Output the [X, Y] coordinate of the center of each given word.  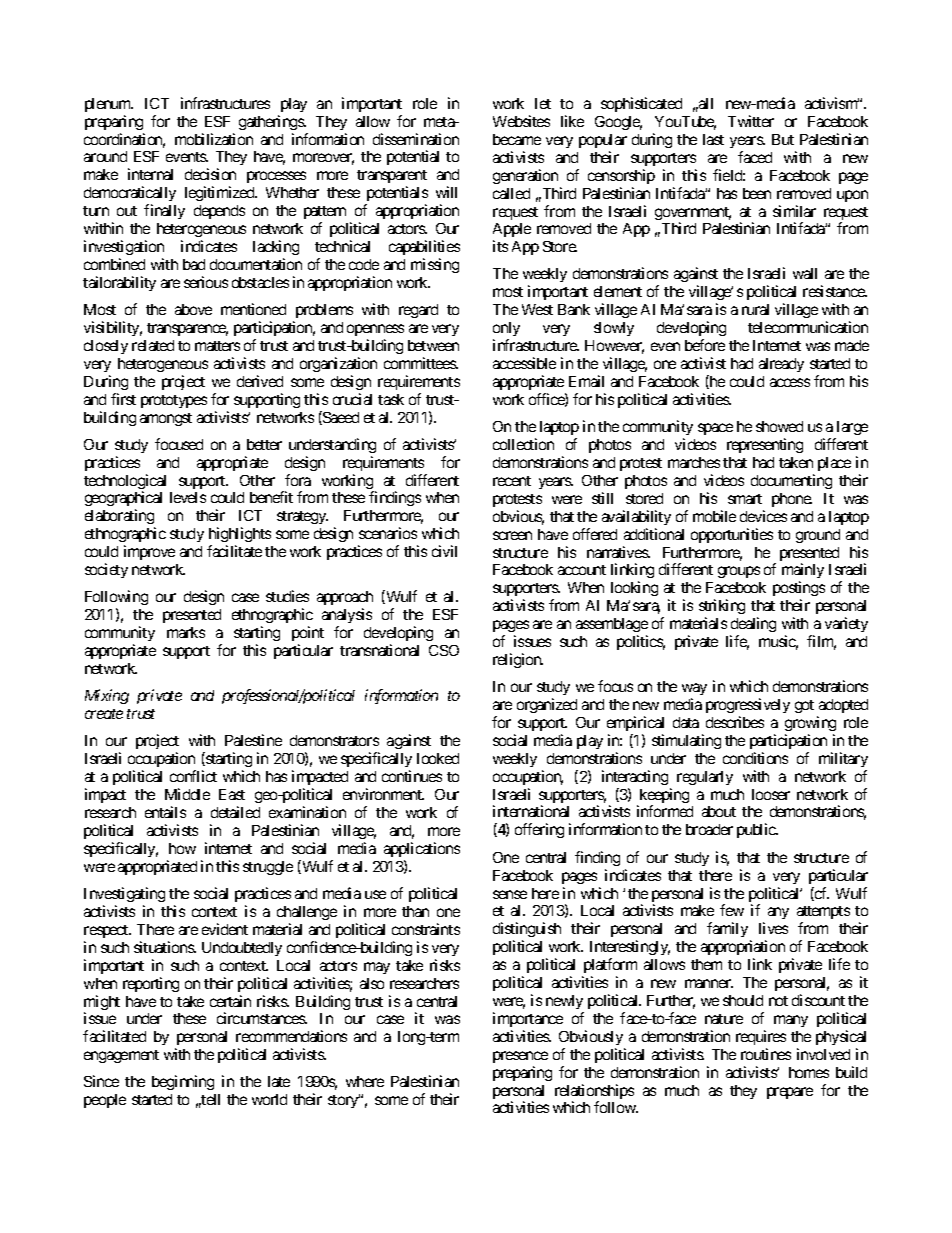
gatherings [272, 122]
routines [766, 1054]
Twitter [751, 121]
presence [520, 1057]
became [517, 139]
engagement [121, 1056]
